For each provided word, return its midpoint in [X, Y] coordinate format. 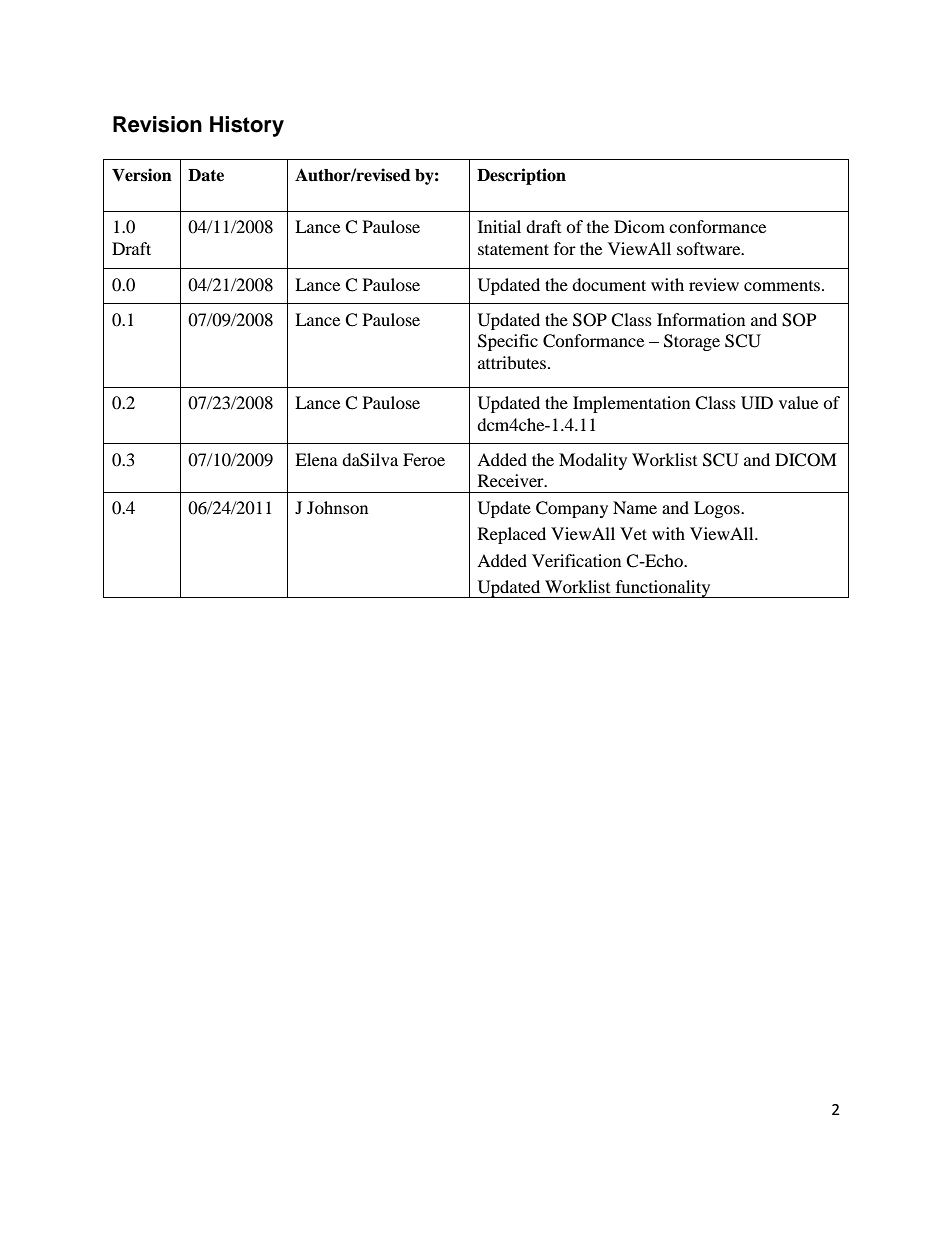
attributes [512, 362]
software [710, 248]
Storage [692, 342]
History [247, 126]
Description [521, 176]
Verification [576, 560]
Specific [508, 342]
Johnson [337, 507]
